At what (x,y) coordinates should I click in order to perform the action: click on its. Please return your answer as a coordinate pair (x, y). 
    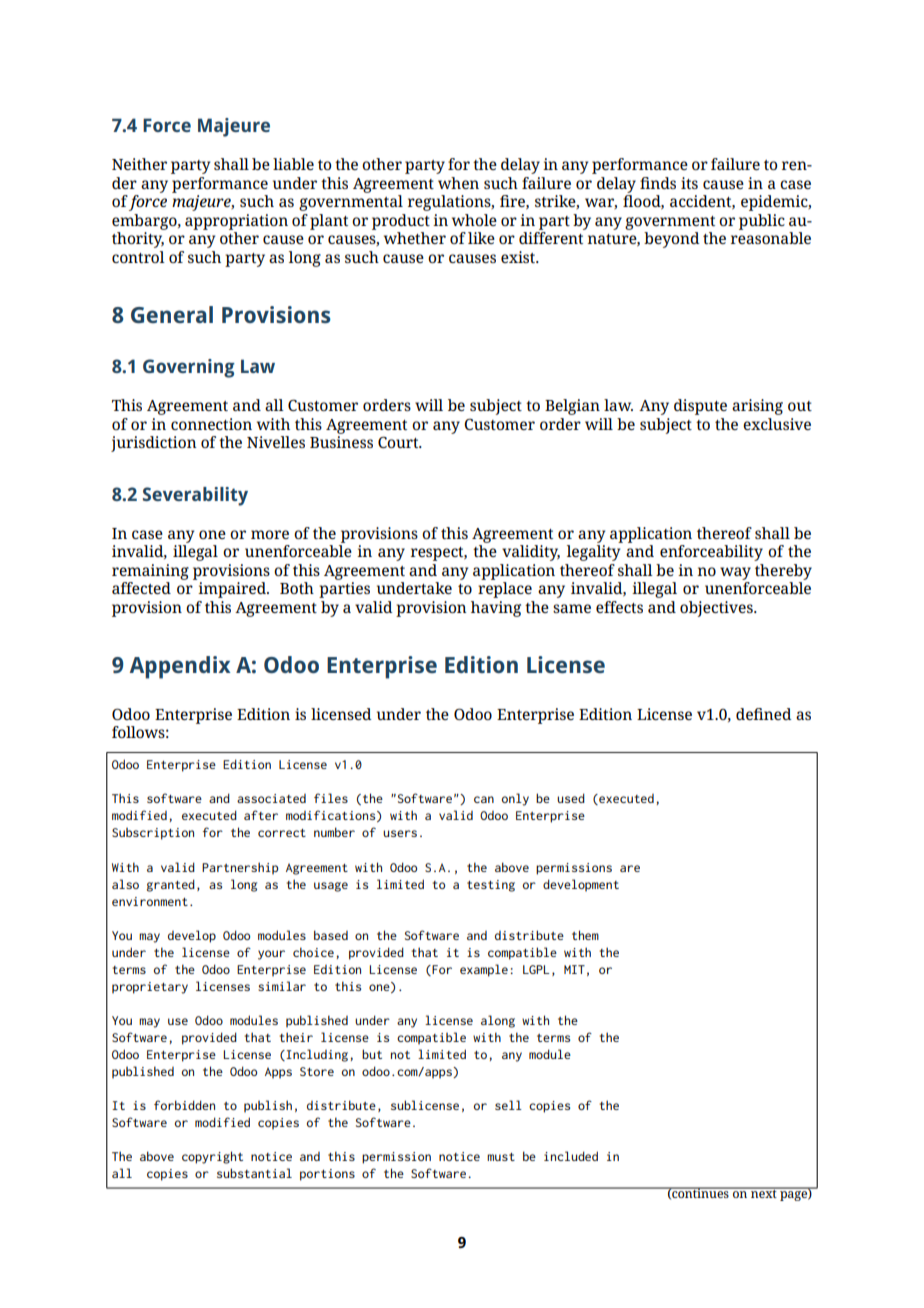
    Looking at the image, I should click on (689, 183).
